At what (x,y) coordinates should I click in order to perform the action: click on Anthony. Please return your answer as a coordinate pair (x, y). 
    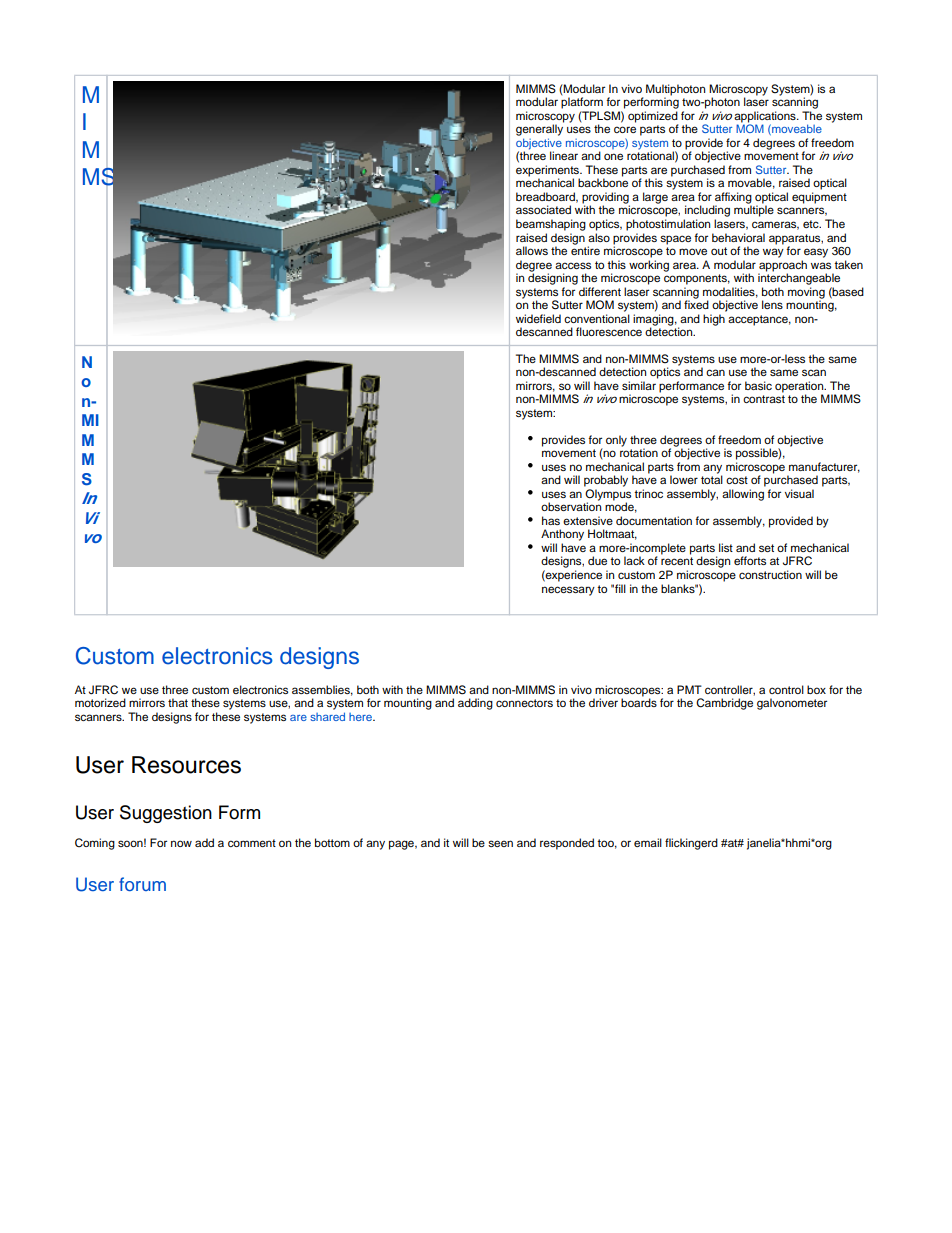
    Looking at the image, I should click on (562, 535).
